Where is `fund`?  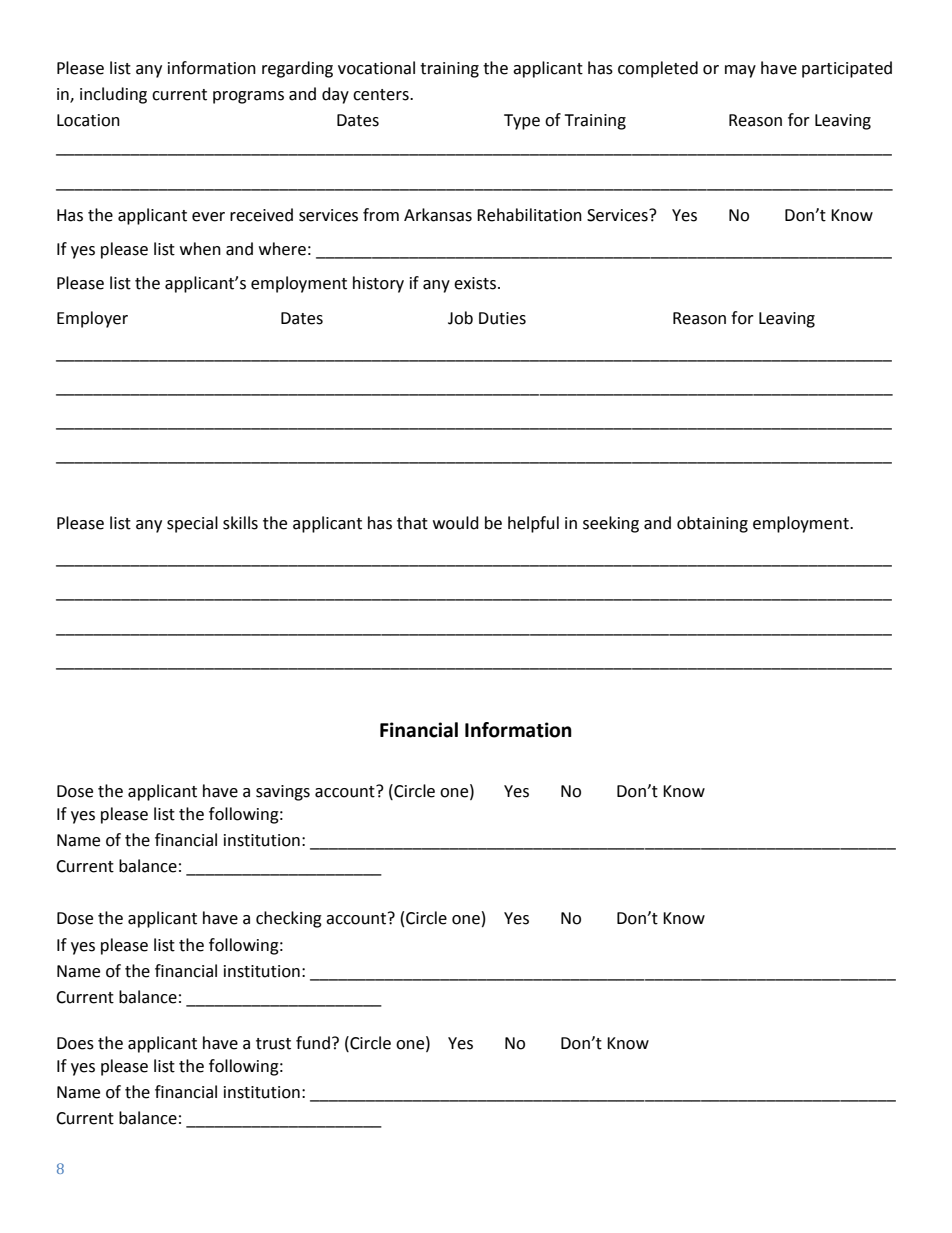 fund is located at coordinates (313, 1043).
